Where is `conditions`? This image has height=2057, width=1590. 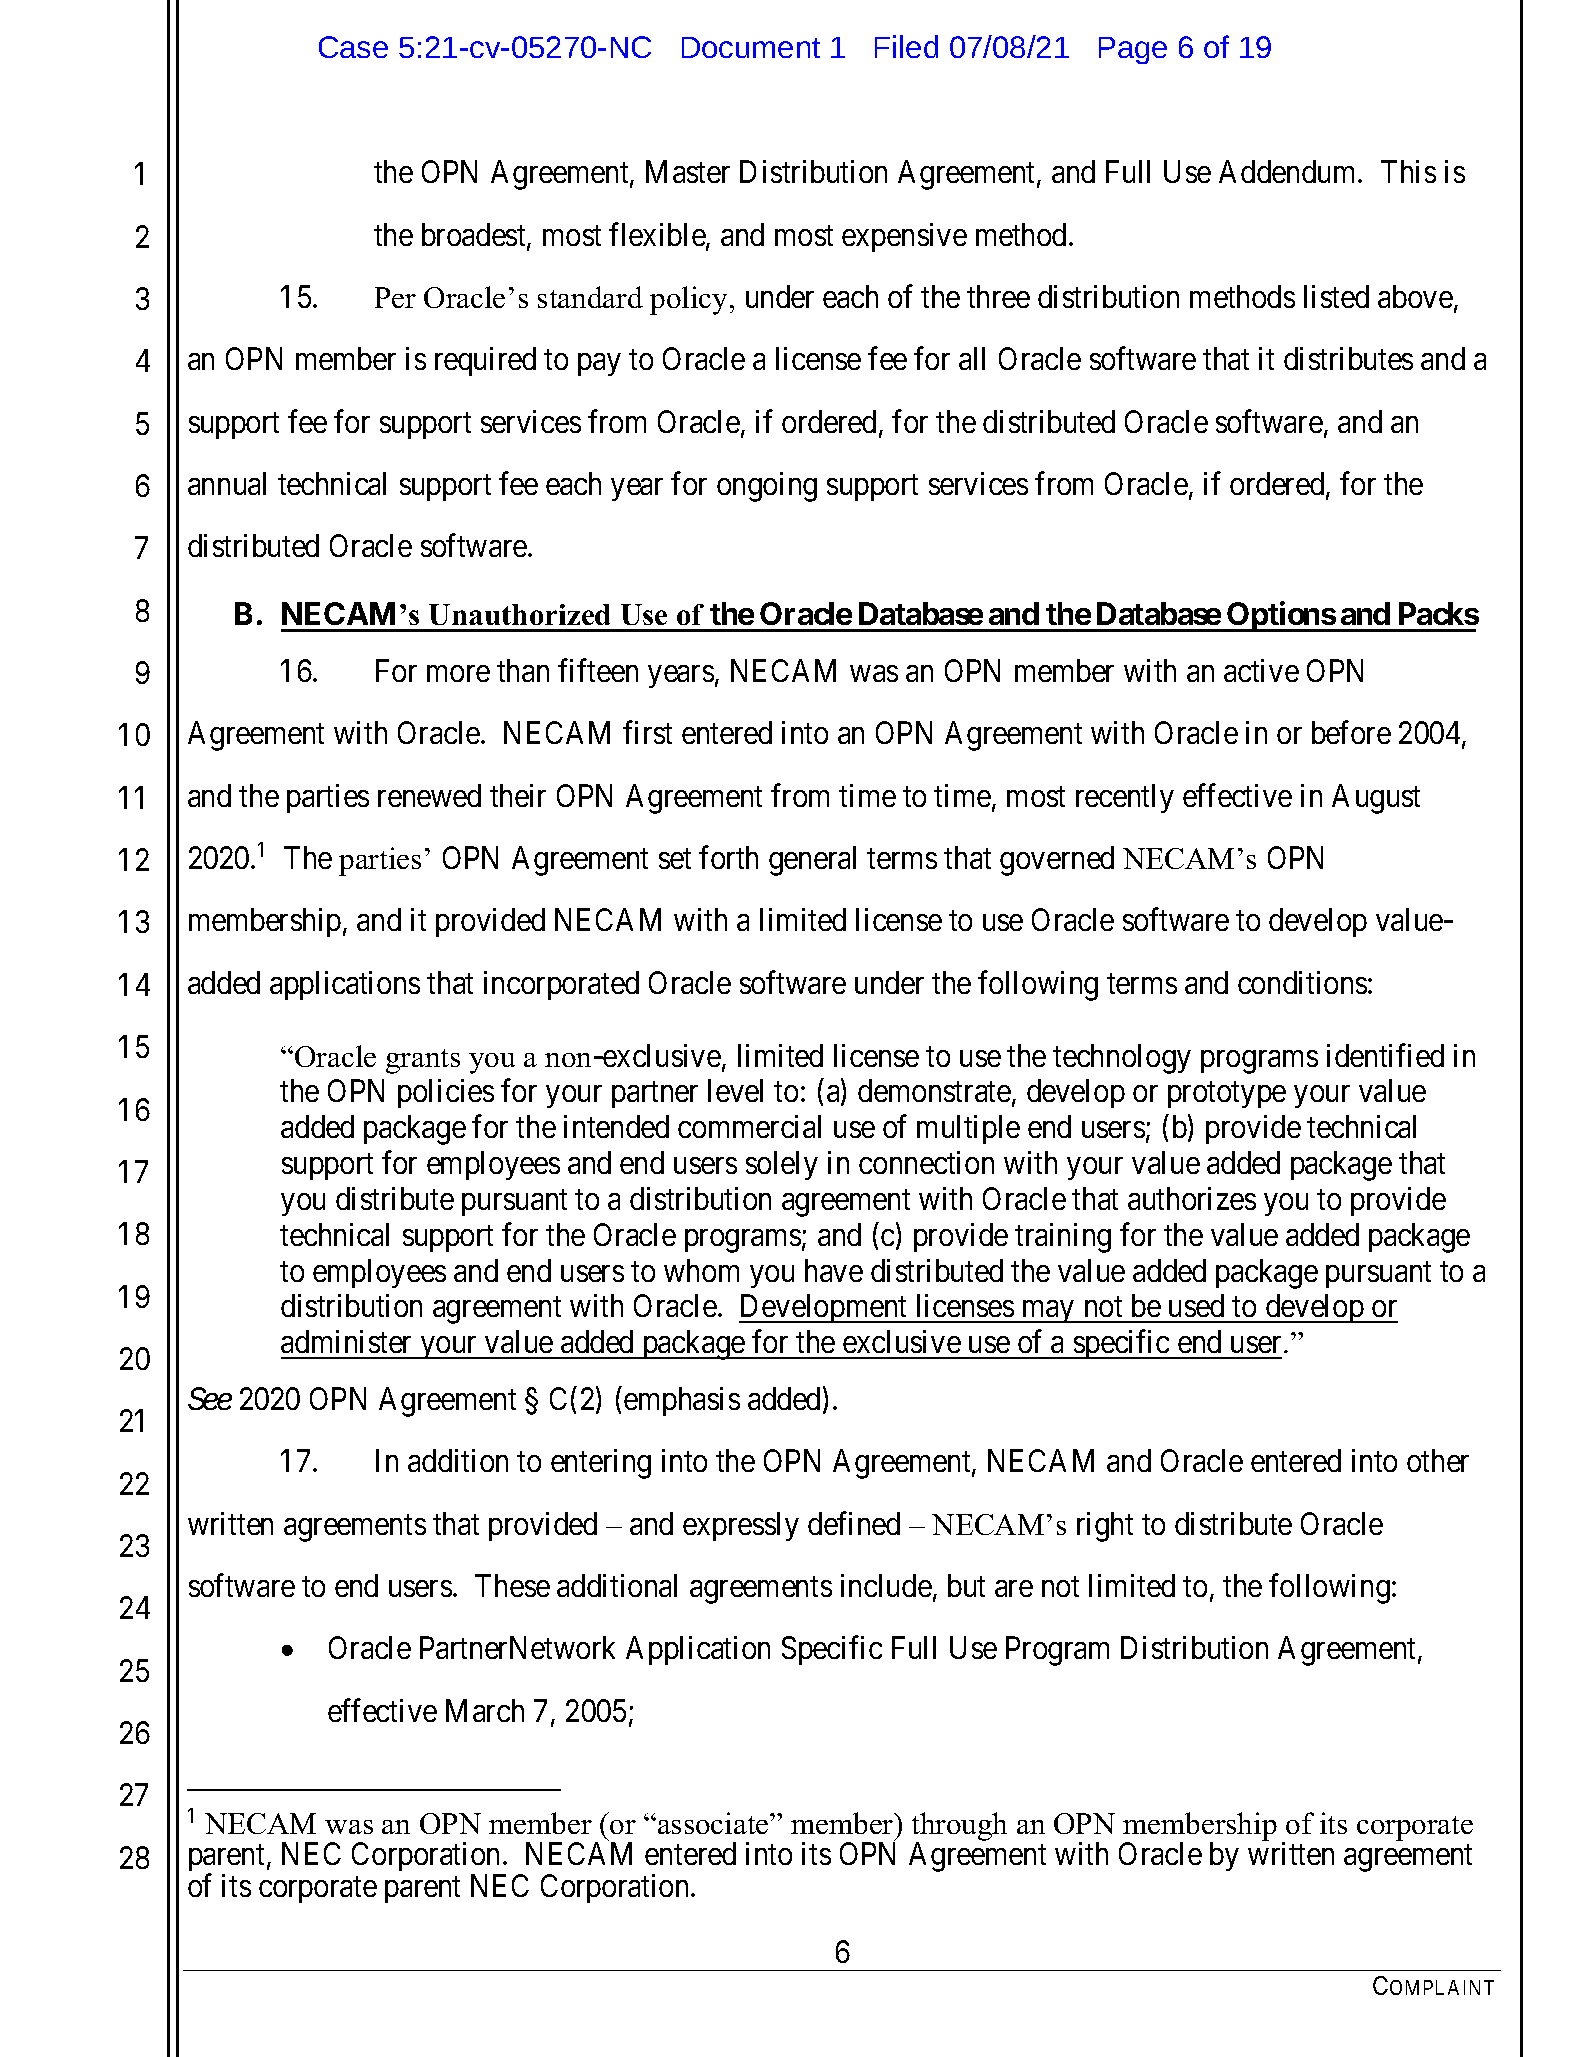 conditions is located at coordinates (1302, 982).
